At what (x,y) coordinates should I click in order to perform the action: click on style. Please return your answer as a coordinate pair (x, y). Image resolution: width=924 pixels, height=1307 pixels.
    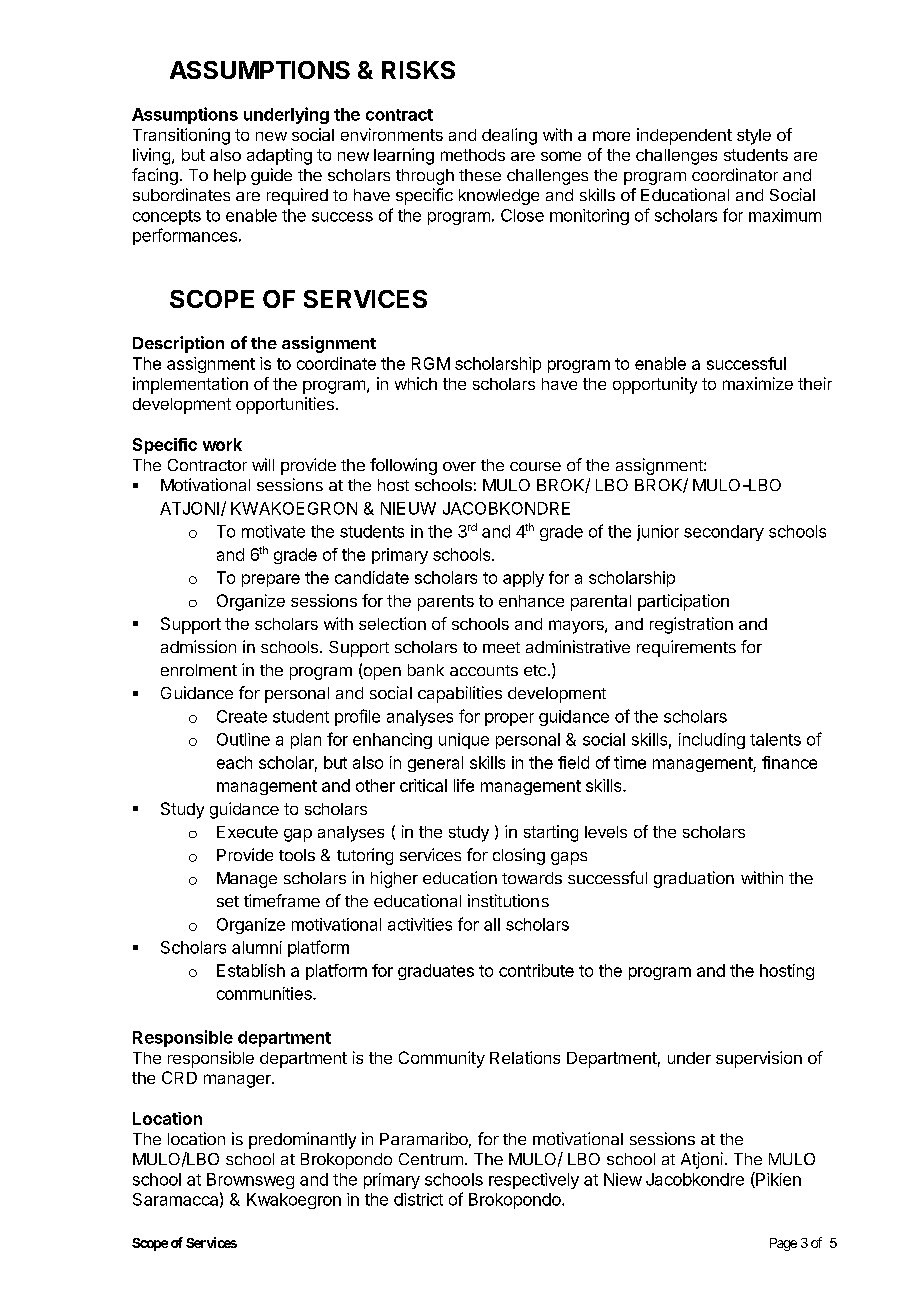
    Looking at the image, I should click on (754, 137).
